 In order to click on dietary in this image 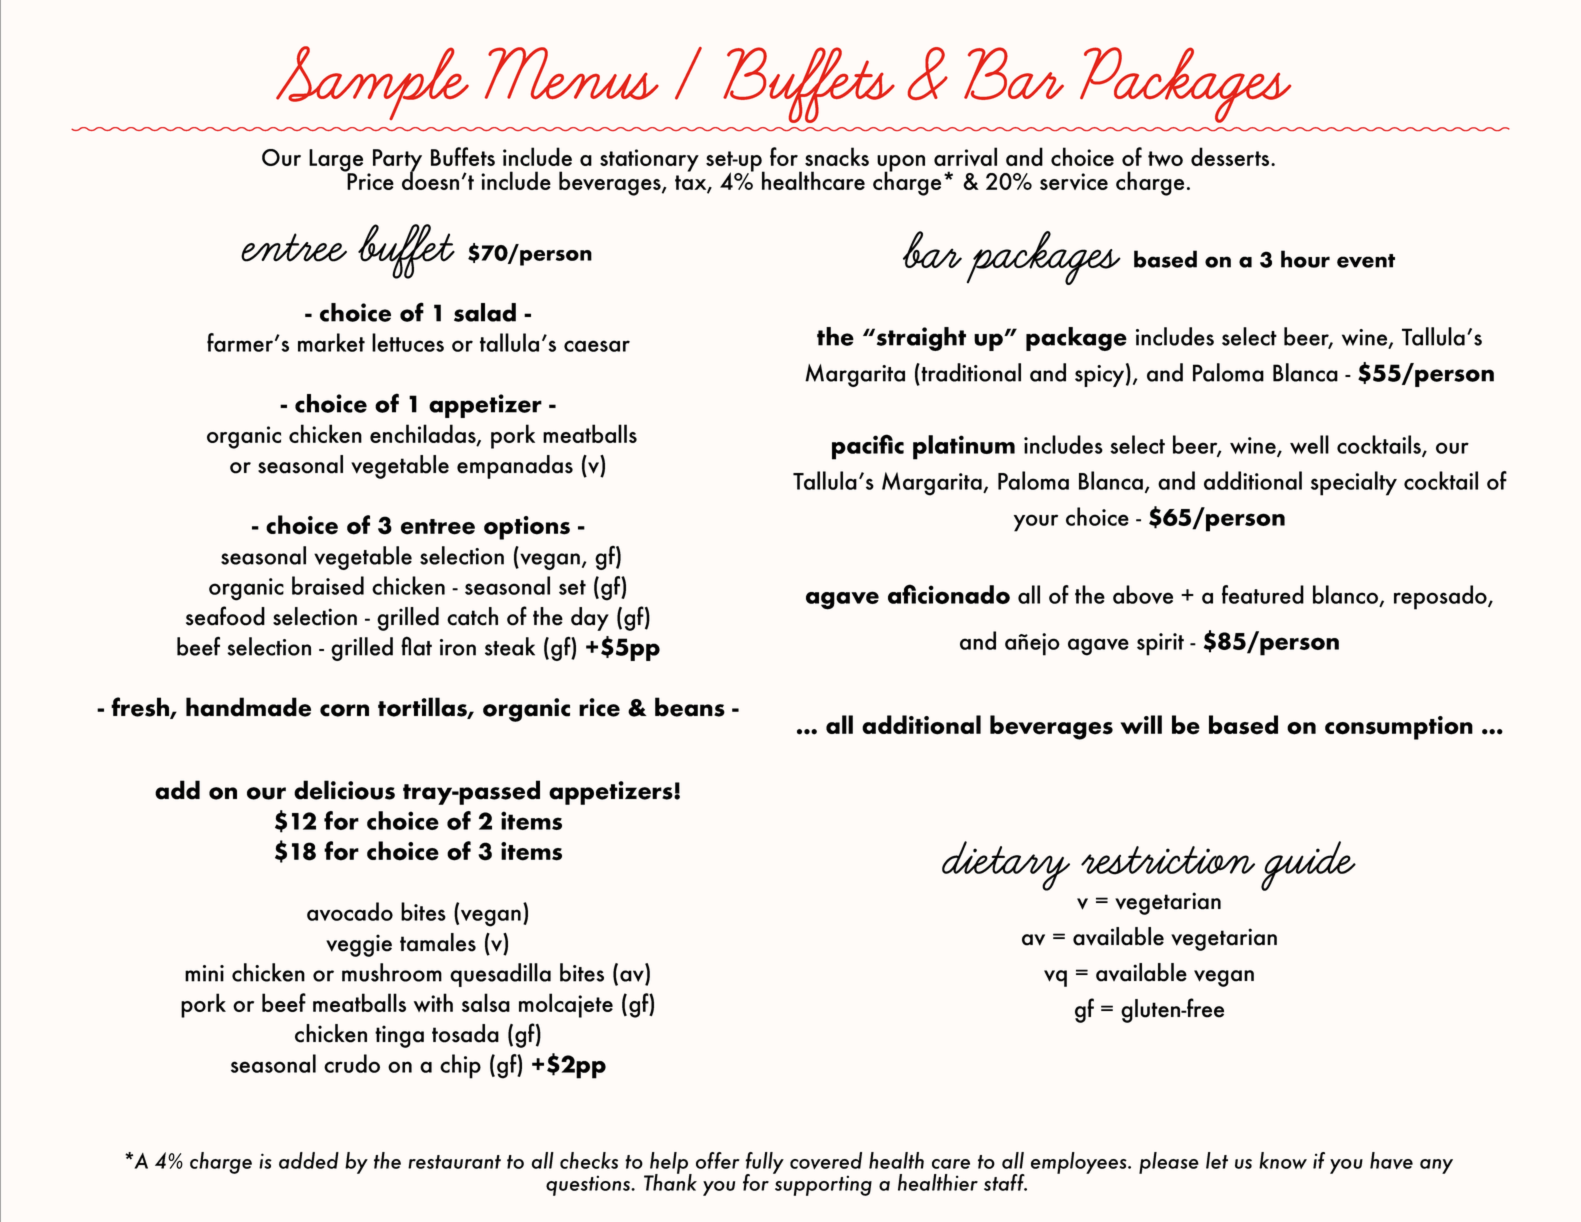, I will do `click(1006, 866)`.
